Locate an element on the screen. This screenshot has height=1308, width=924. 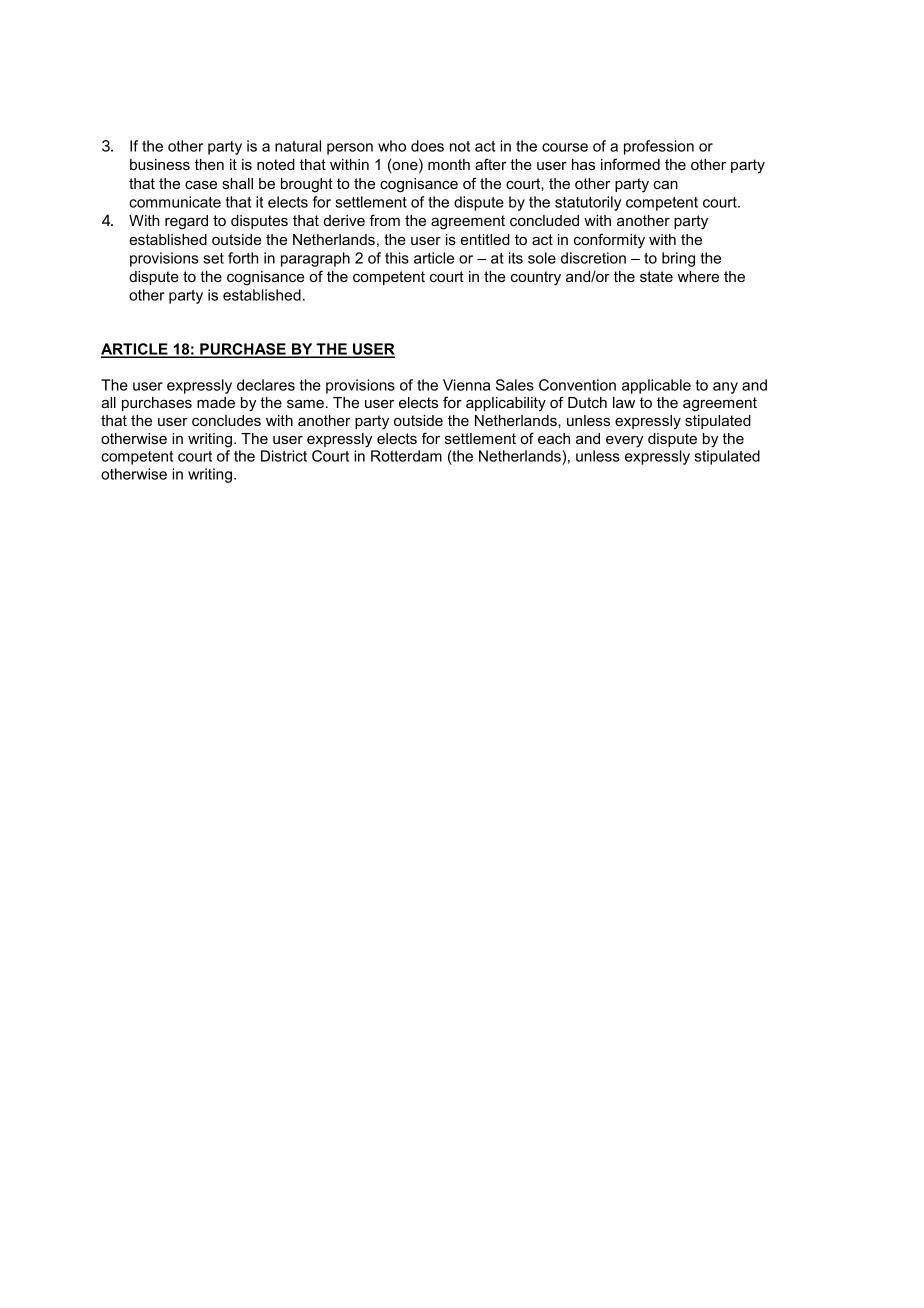
applicable is located at coordinates (656, 386).
